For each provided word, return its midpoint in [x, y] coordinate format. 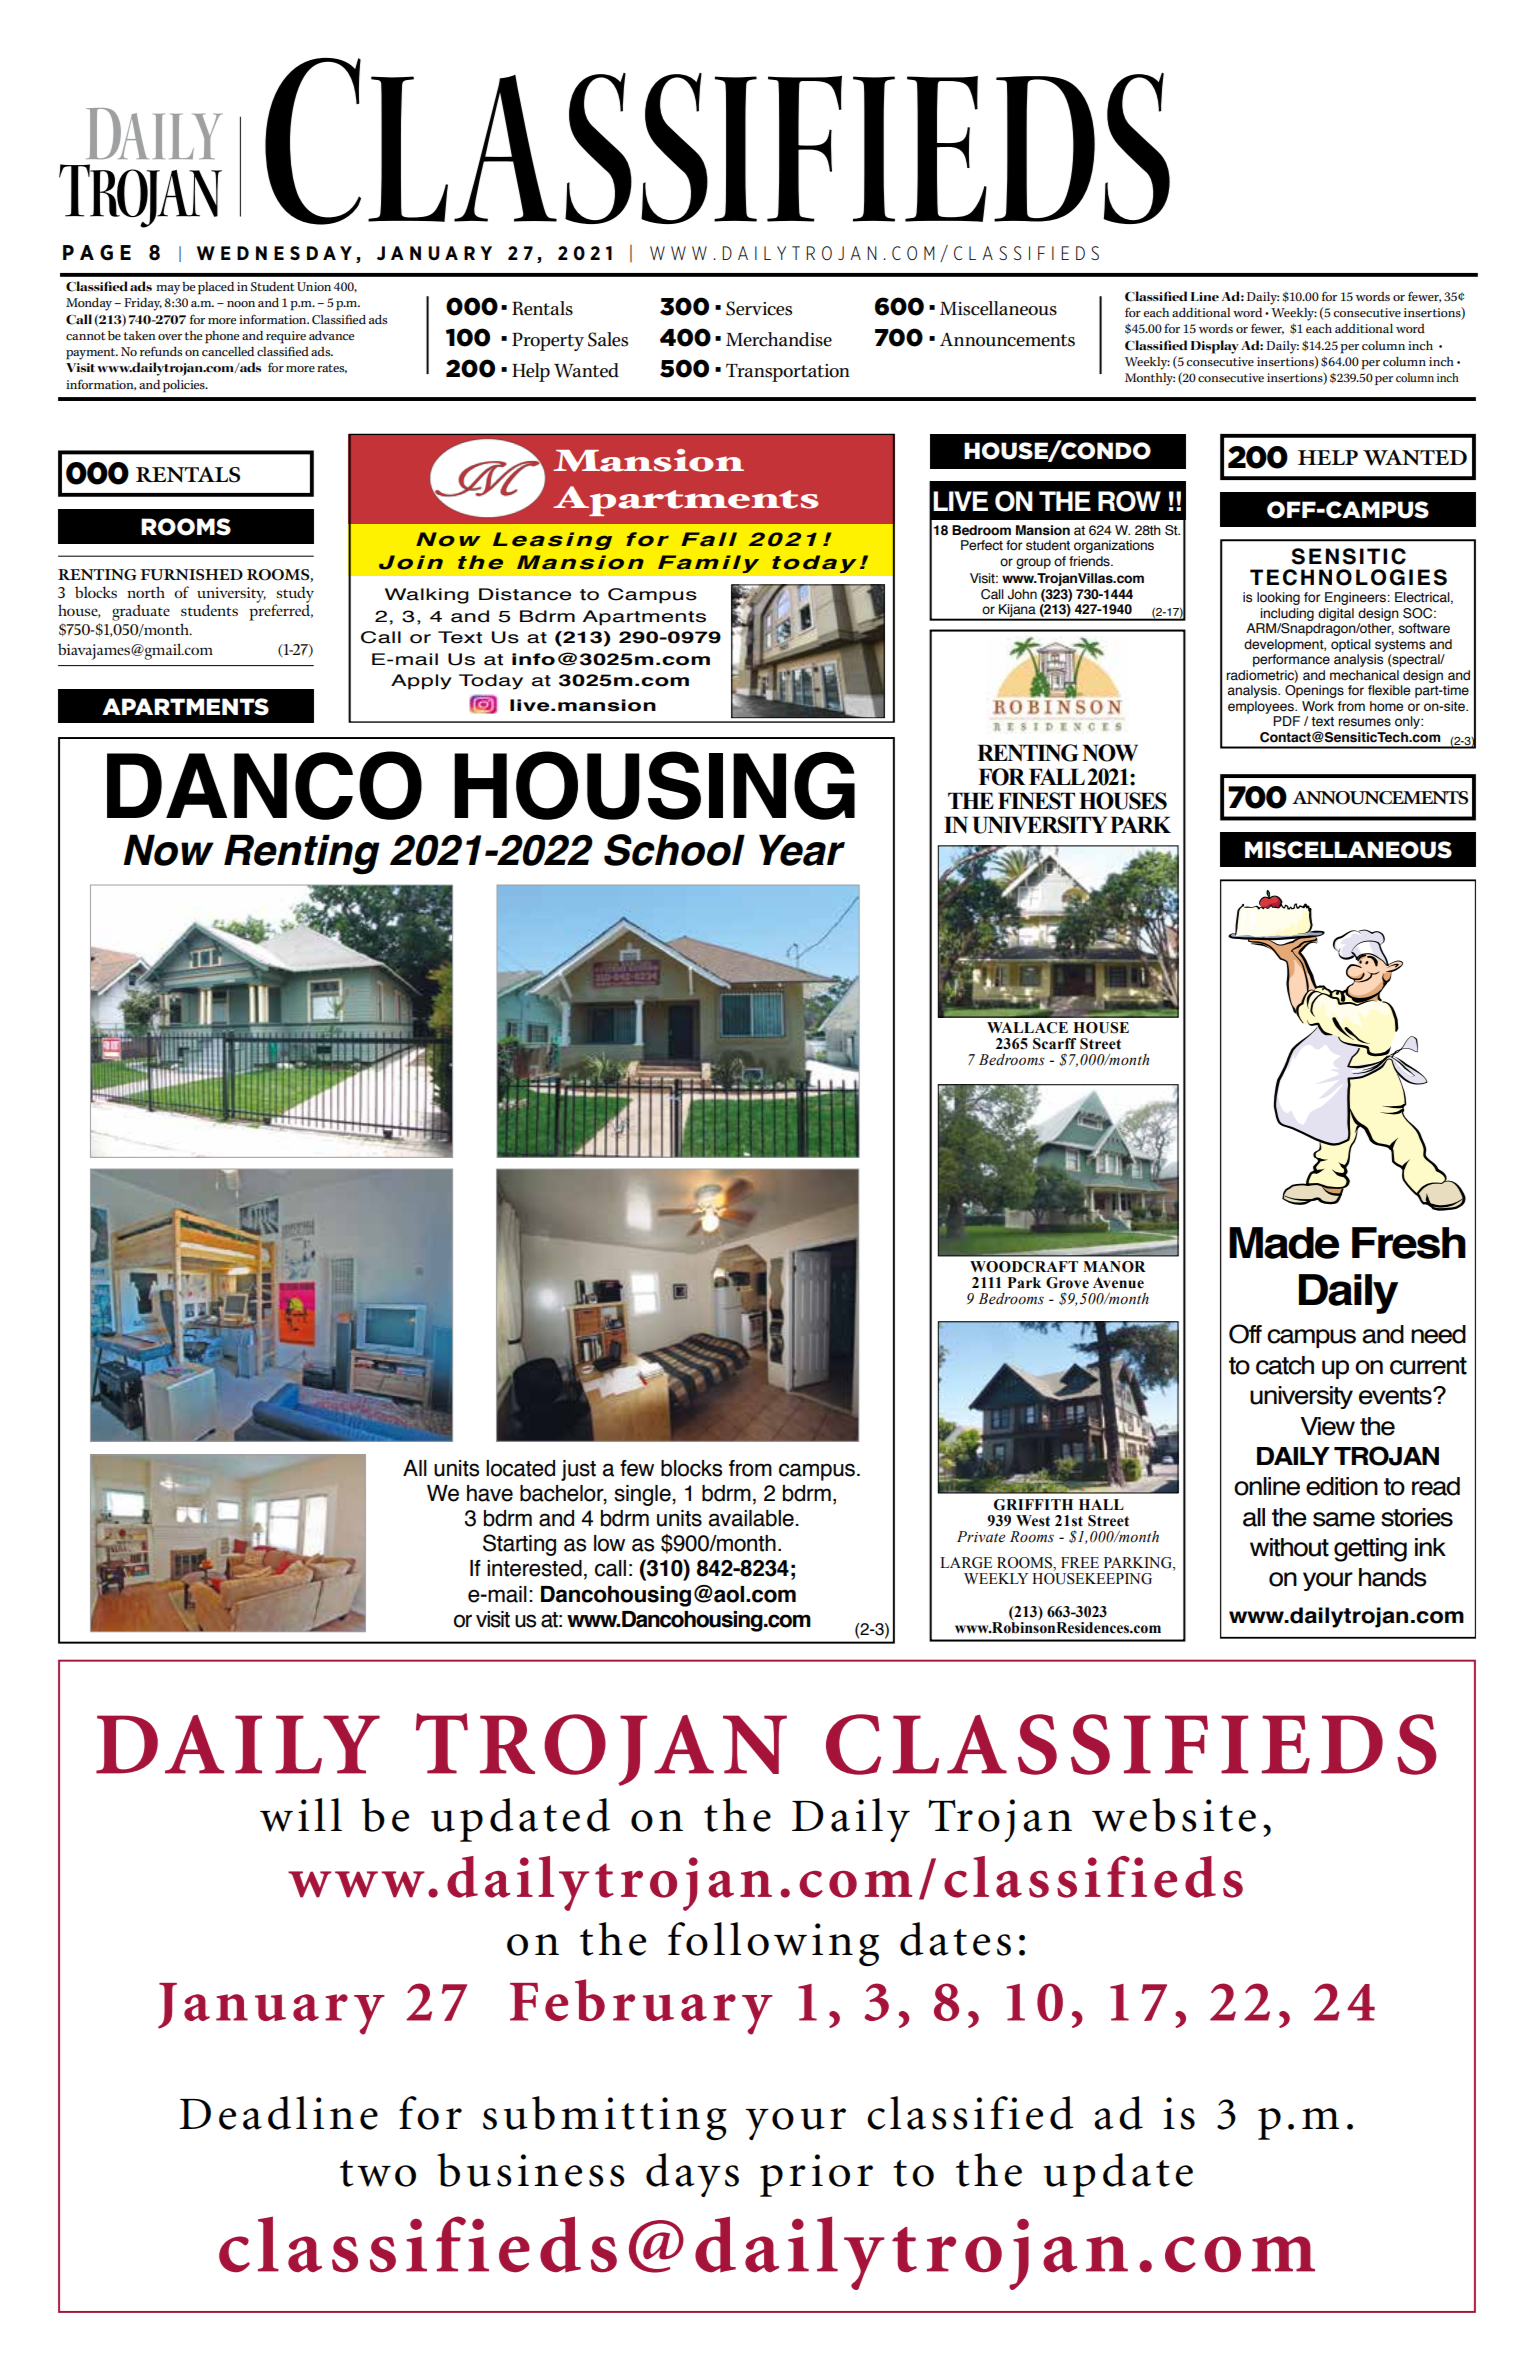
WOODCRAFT [1024, 1267]
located [520, 1468]
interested [534, 1568]
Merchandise [779, 339]
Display [1215, 347]
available [752, 1518]
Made [1284, 1243]
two [378, 2173]
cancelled [228, 351]
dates [955, 1939]
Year [802, 850]
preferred [281, 611]
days [692, 2175]
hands [1393, 1577]
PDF [1286, 721]
